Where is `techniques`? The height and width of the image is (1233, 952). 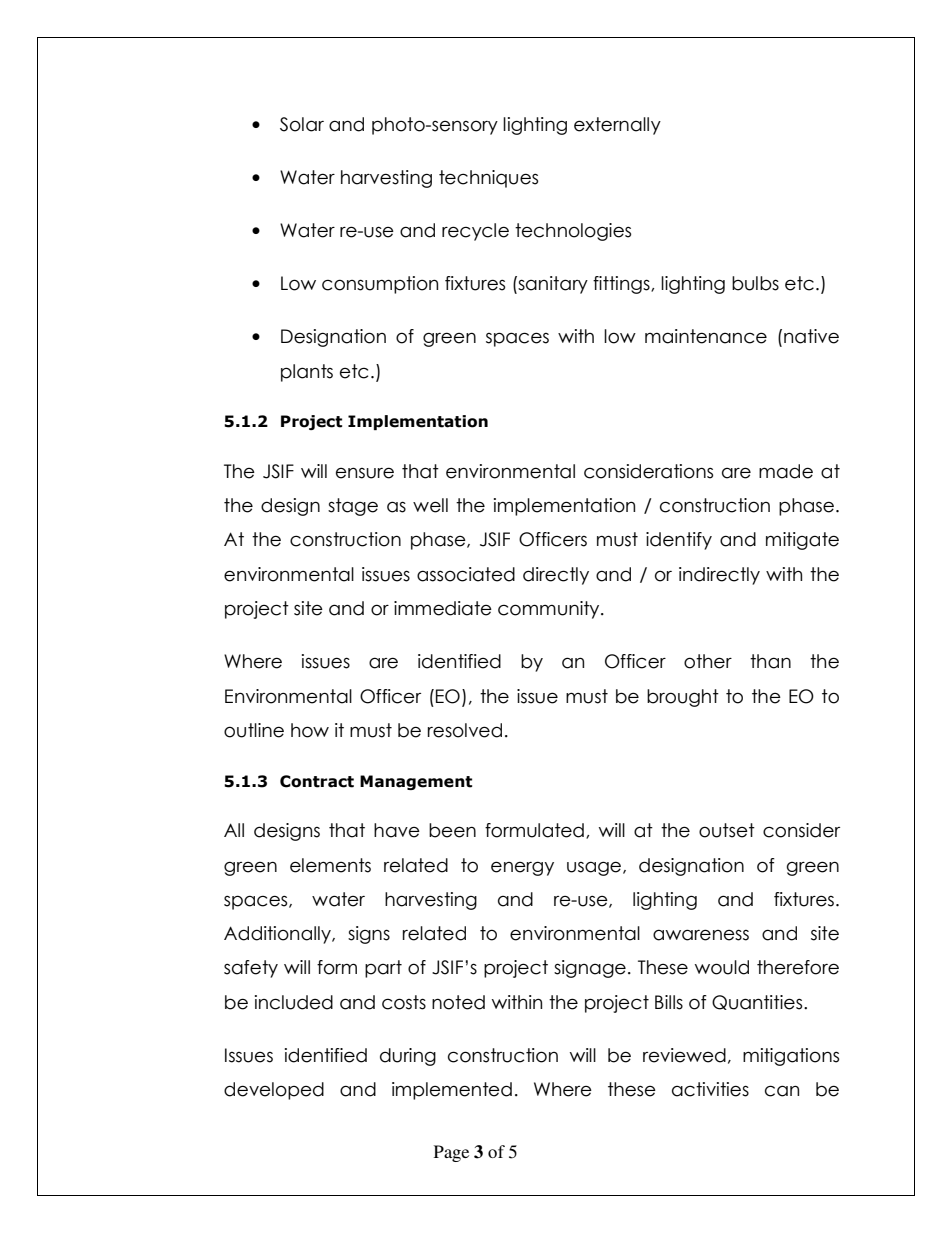 techniques is located at coordinates (488, 179).
